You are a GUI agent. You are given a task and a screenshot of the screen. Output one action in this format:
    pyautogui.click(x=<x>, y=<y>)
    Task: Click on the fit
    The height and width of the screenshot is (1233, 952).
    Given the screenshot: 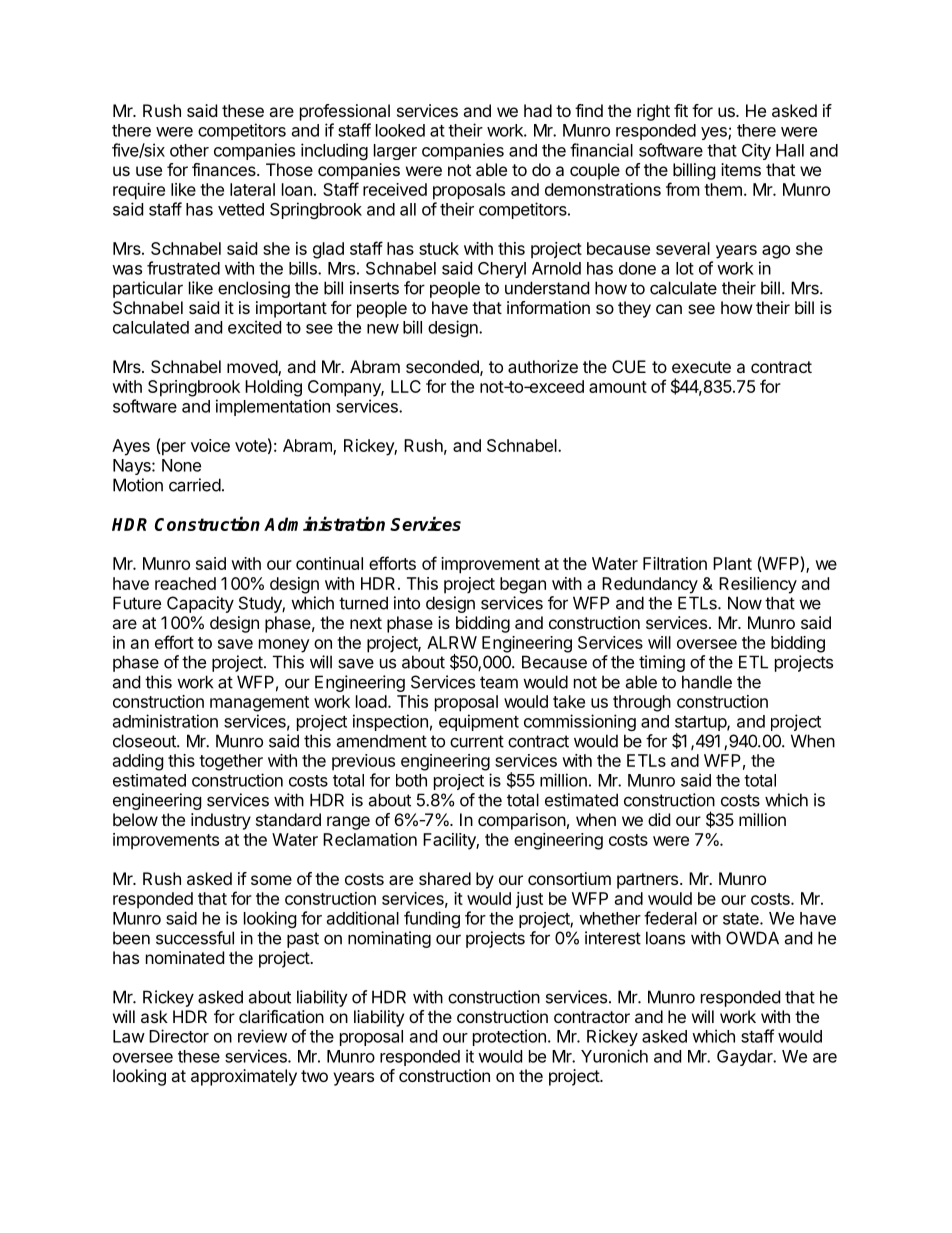 What is the action you would take?
    pyautogui.click(x=681, y=110)
